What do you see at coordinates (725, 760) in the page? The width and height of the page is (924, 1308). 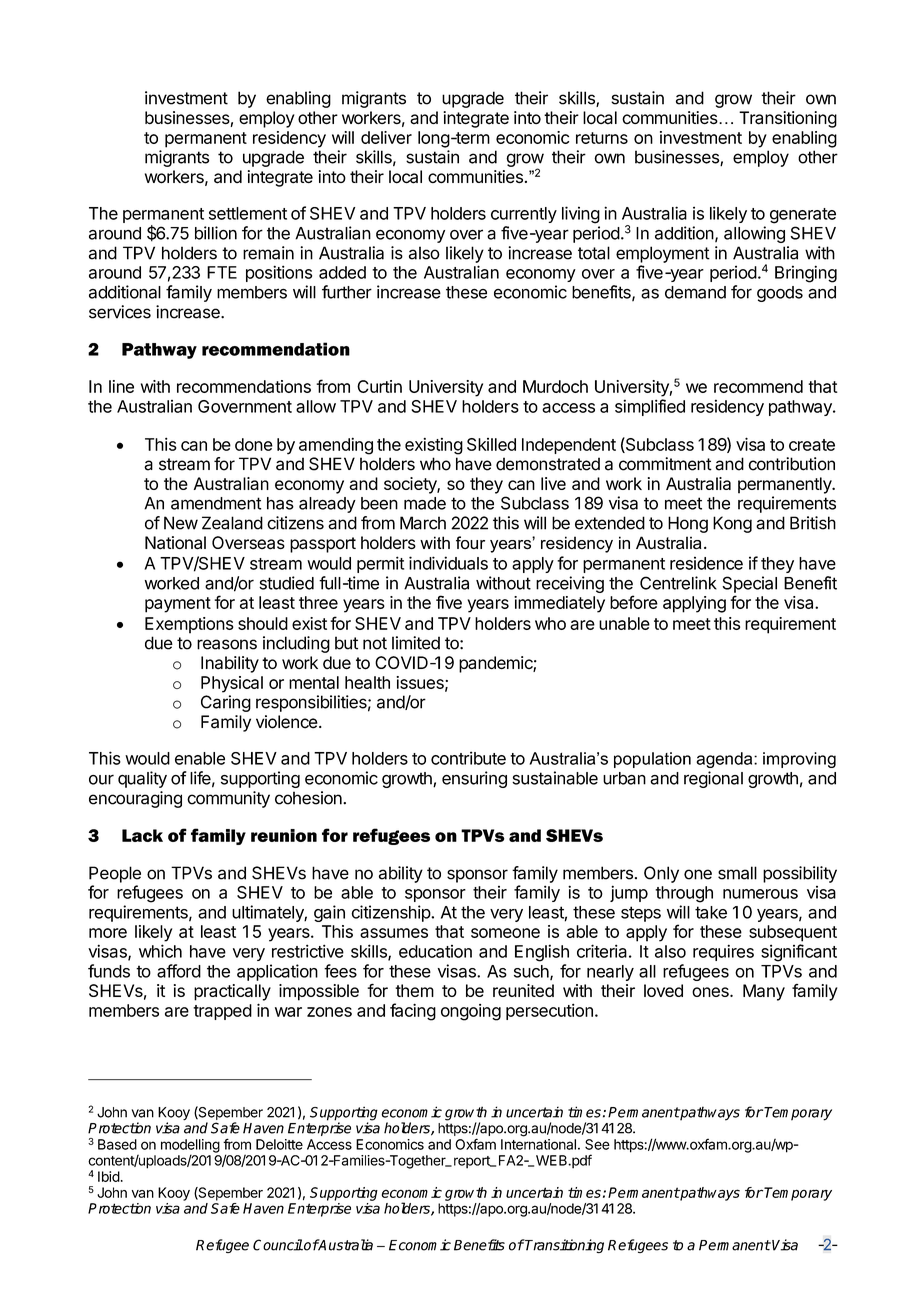 I see `agenda` at bounding box center [725, 760].
